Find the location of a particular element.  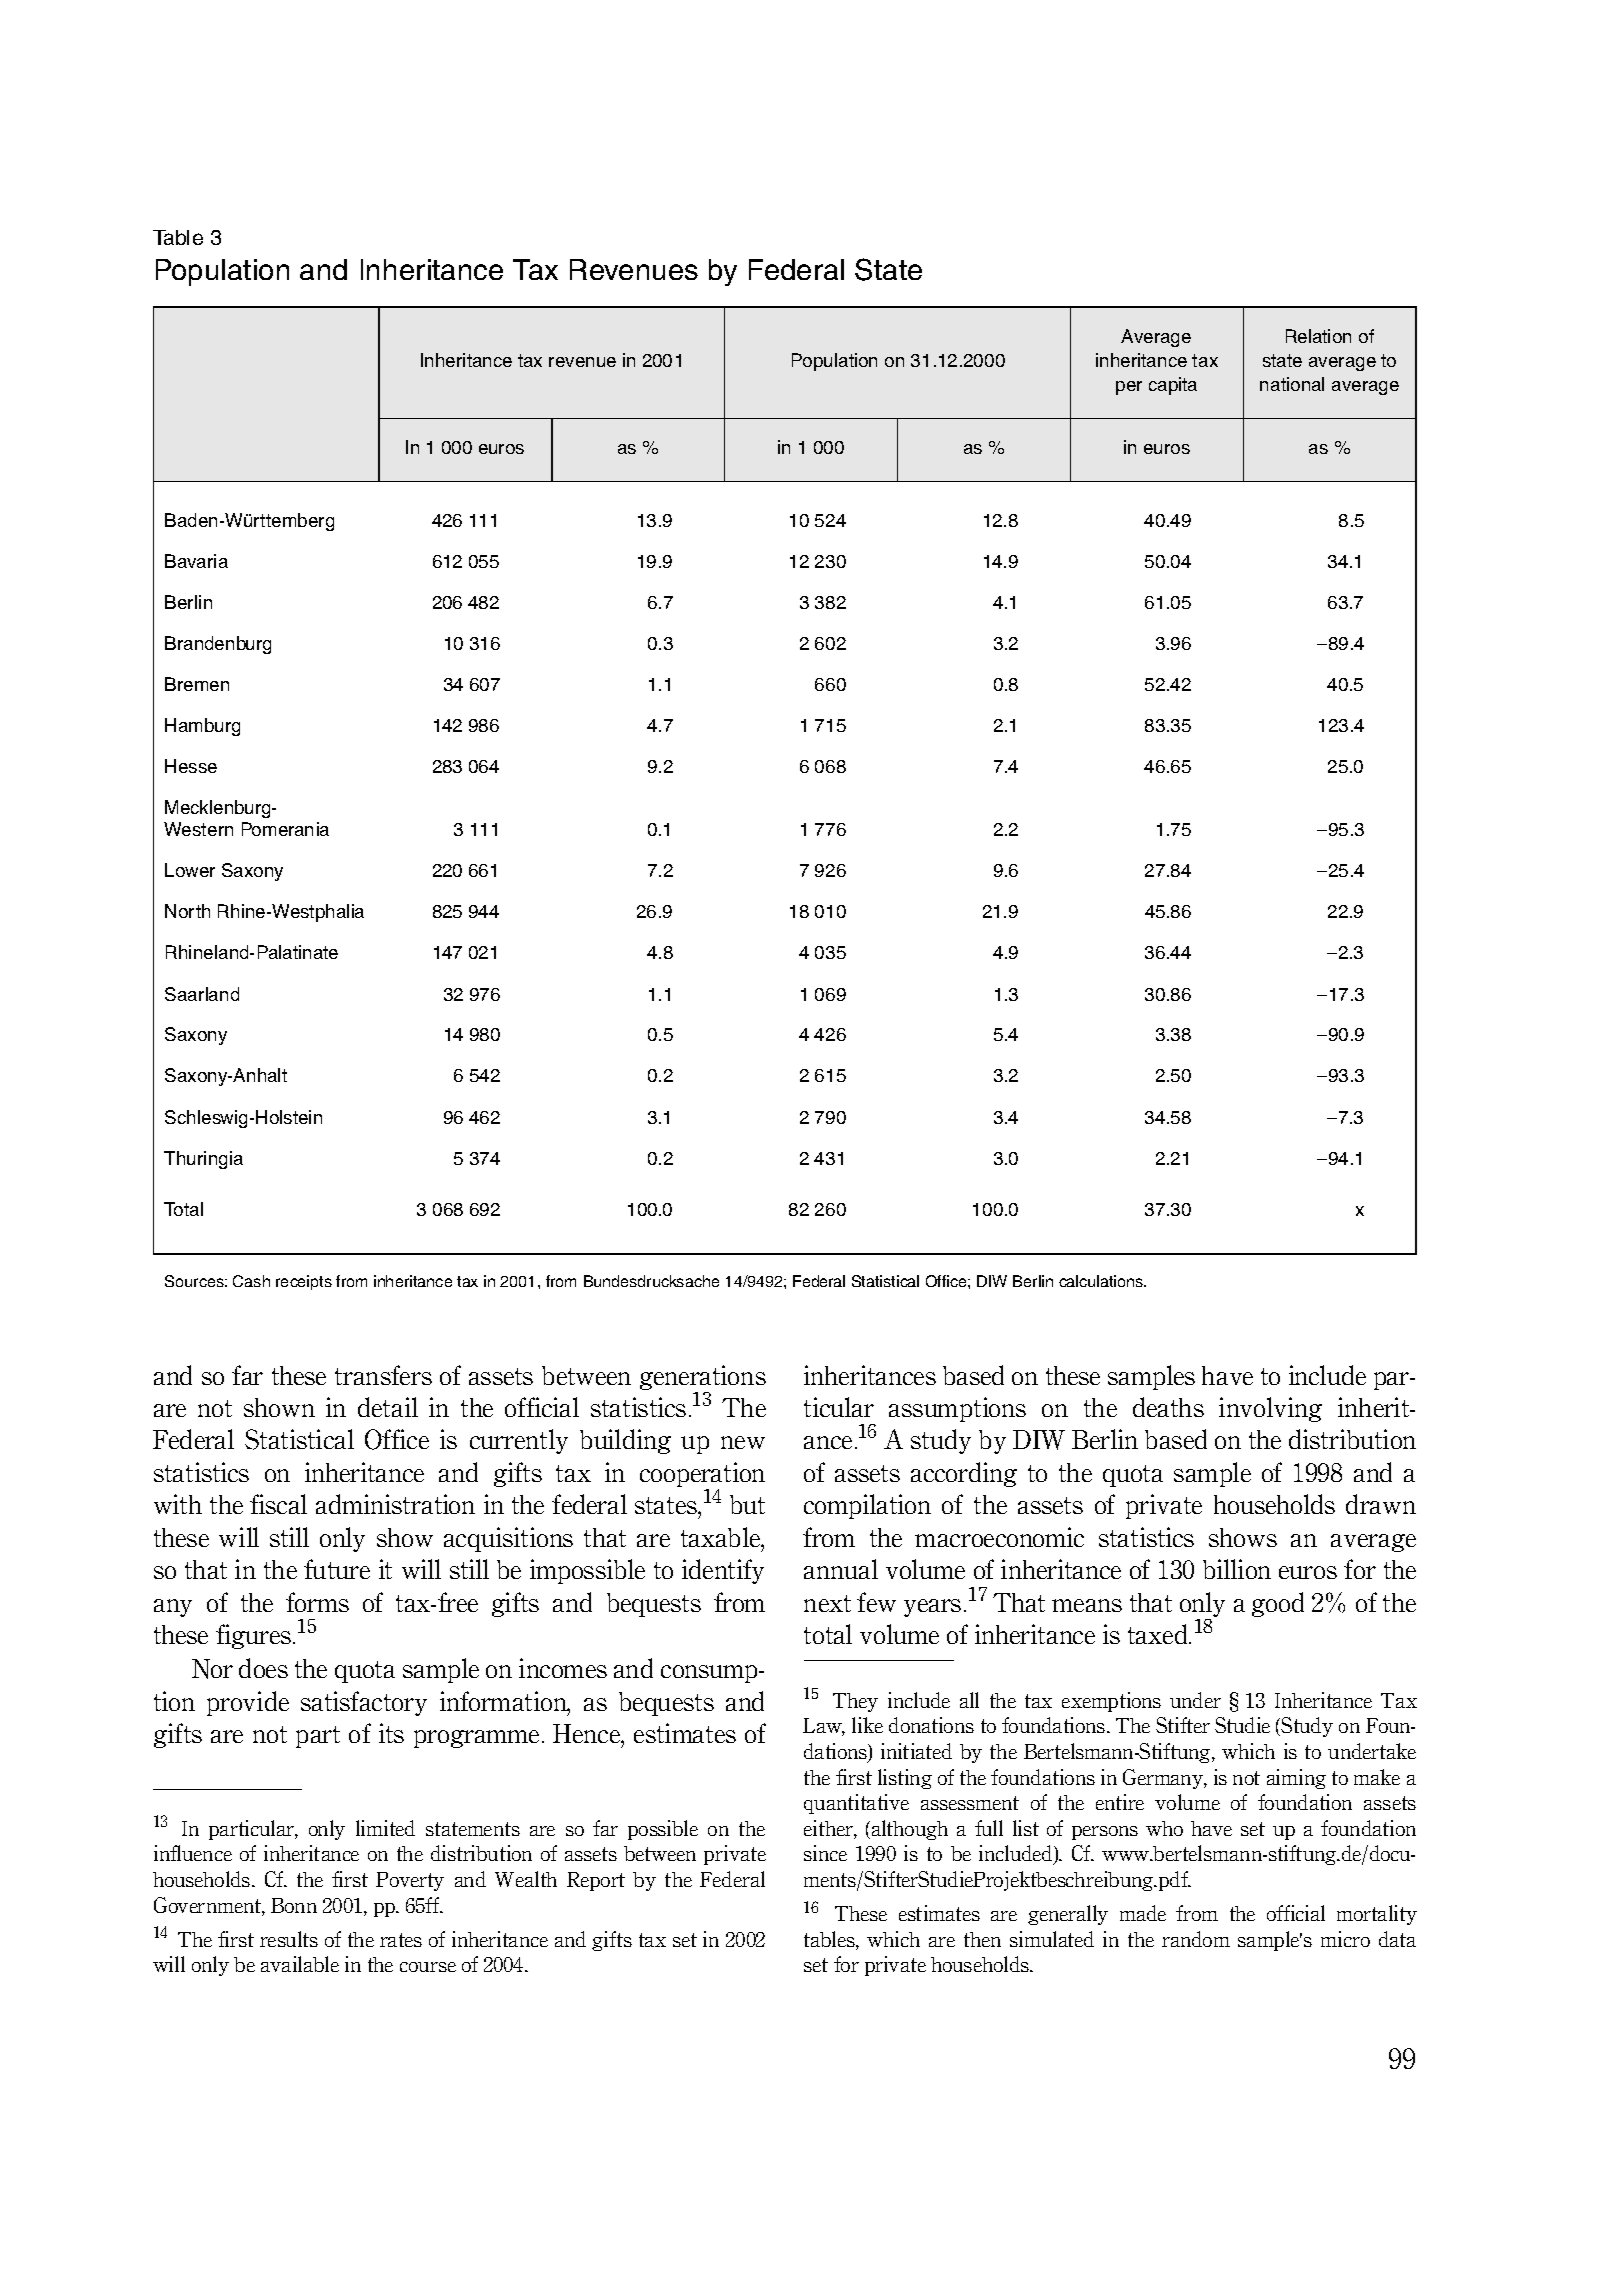

involving is located at coordinates (1270, 1409).
